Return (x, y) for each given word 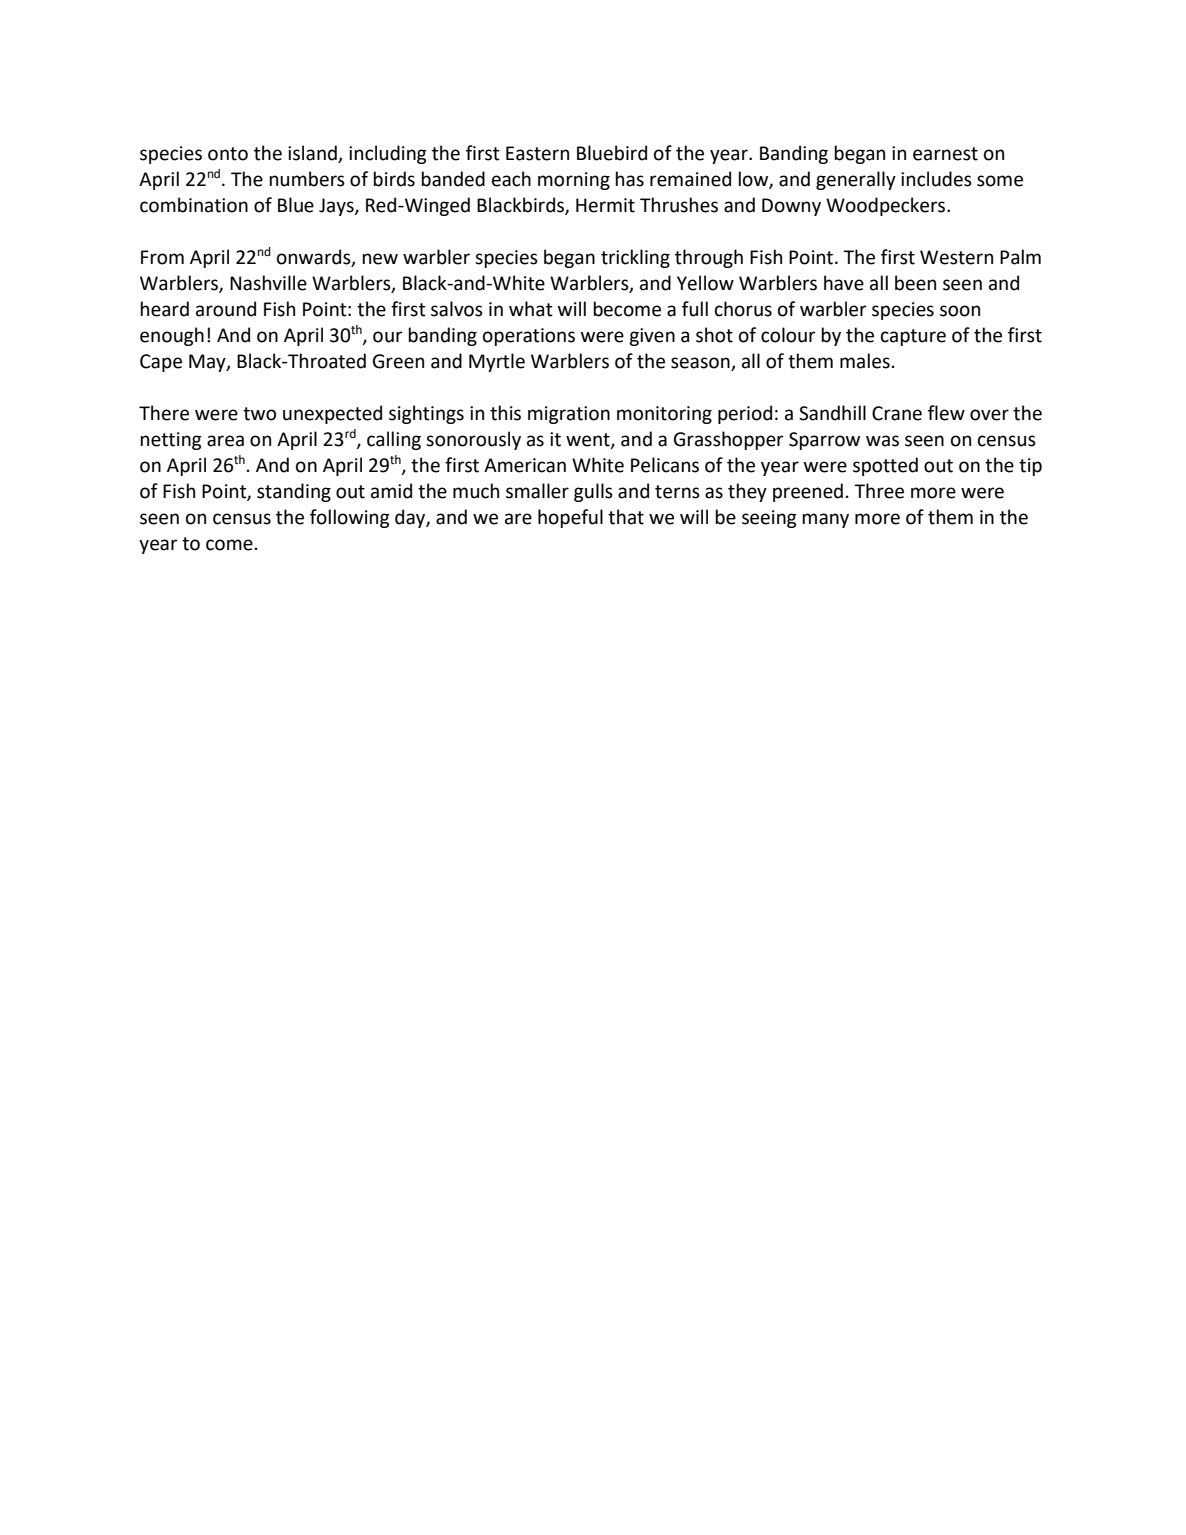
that (626, 517)
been (915, 283)
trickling (635, 258)
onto (228, 154)
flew (946, 413)
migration (569, 415)
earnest (945, 154)
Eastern (537, 153)
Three (879, 491)
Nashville (268, 283)
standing (294, 492)
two (259, 414)
